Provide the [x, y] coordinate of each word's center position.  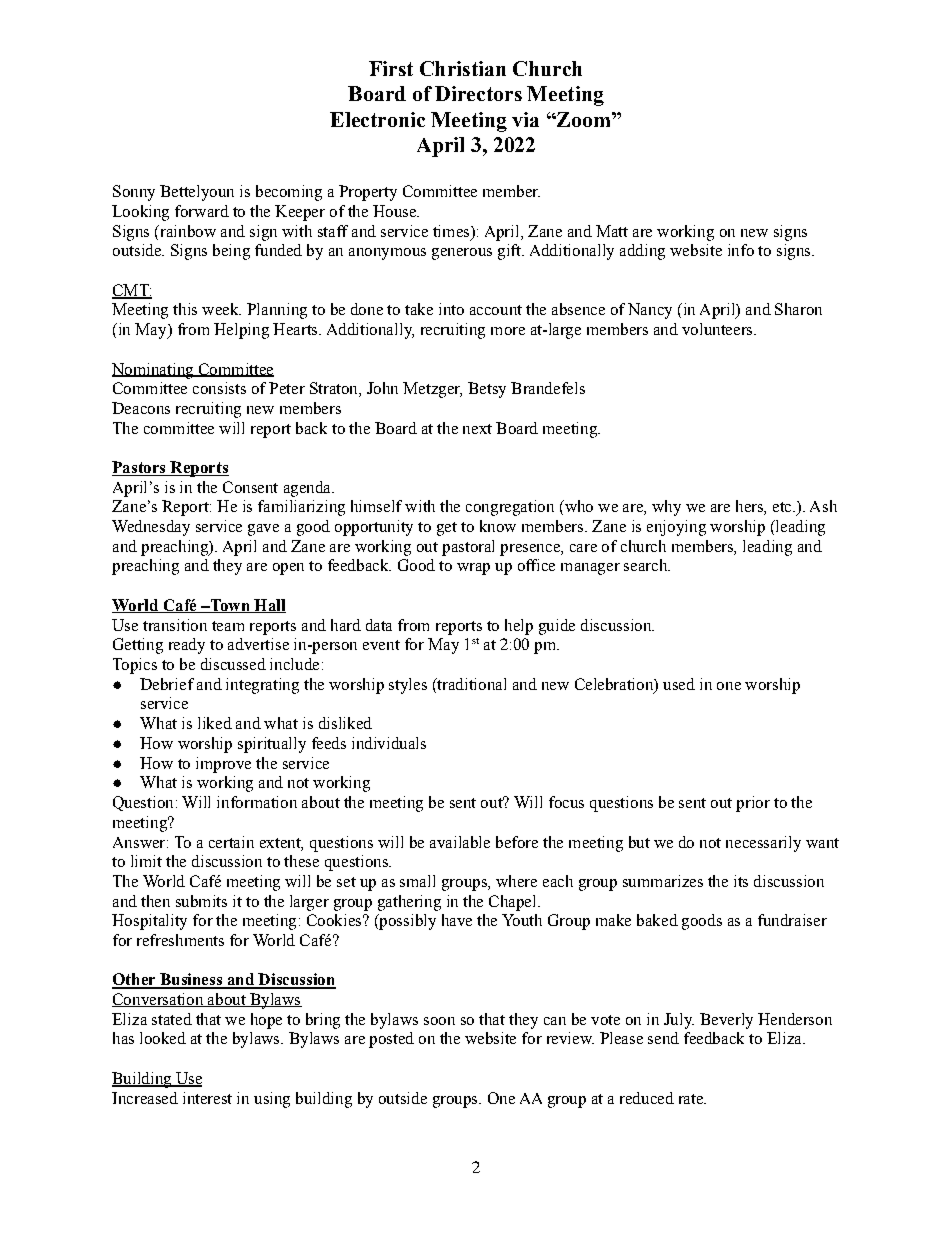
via [525, 119]
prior [753, 804]
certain [231, 842]
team [228, 626]
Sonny [134, 193]
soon [439, 1021]
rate [692, 1099]
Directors [478, 93]
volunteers [718, 329]
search [647, 565]
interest [207, 1098]
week [221, 309]
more [508, 331]
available [460, 842]
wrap [473, 569]
